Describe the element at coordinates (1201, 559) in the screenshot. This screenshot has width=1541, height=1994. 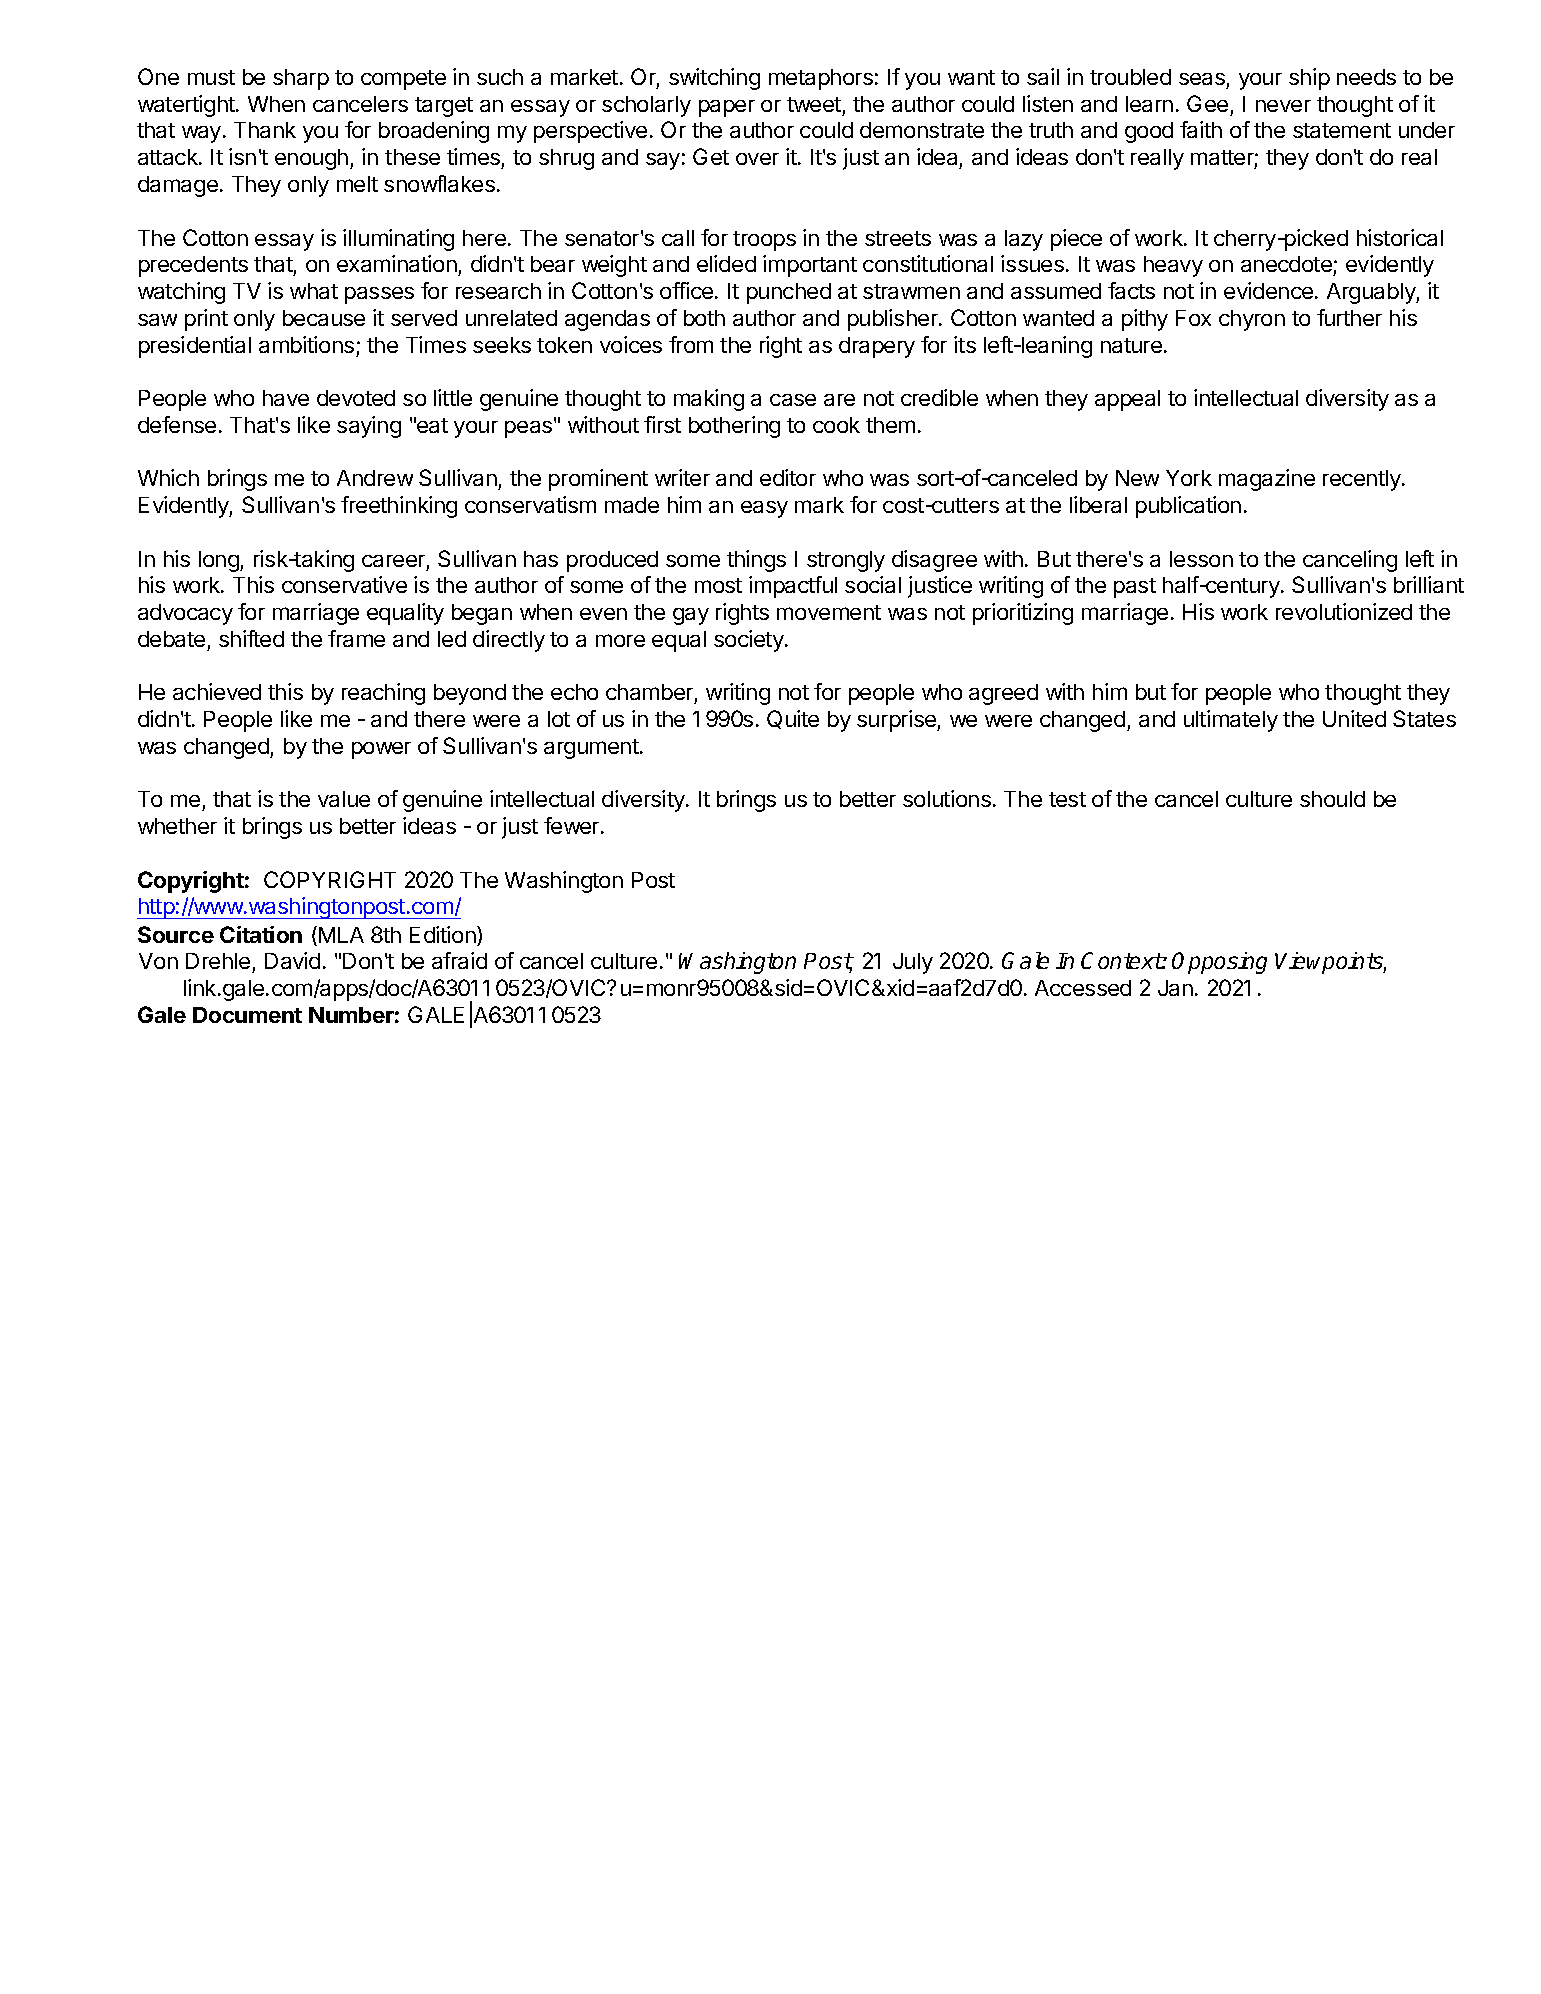
I see `lesson` at that location.
